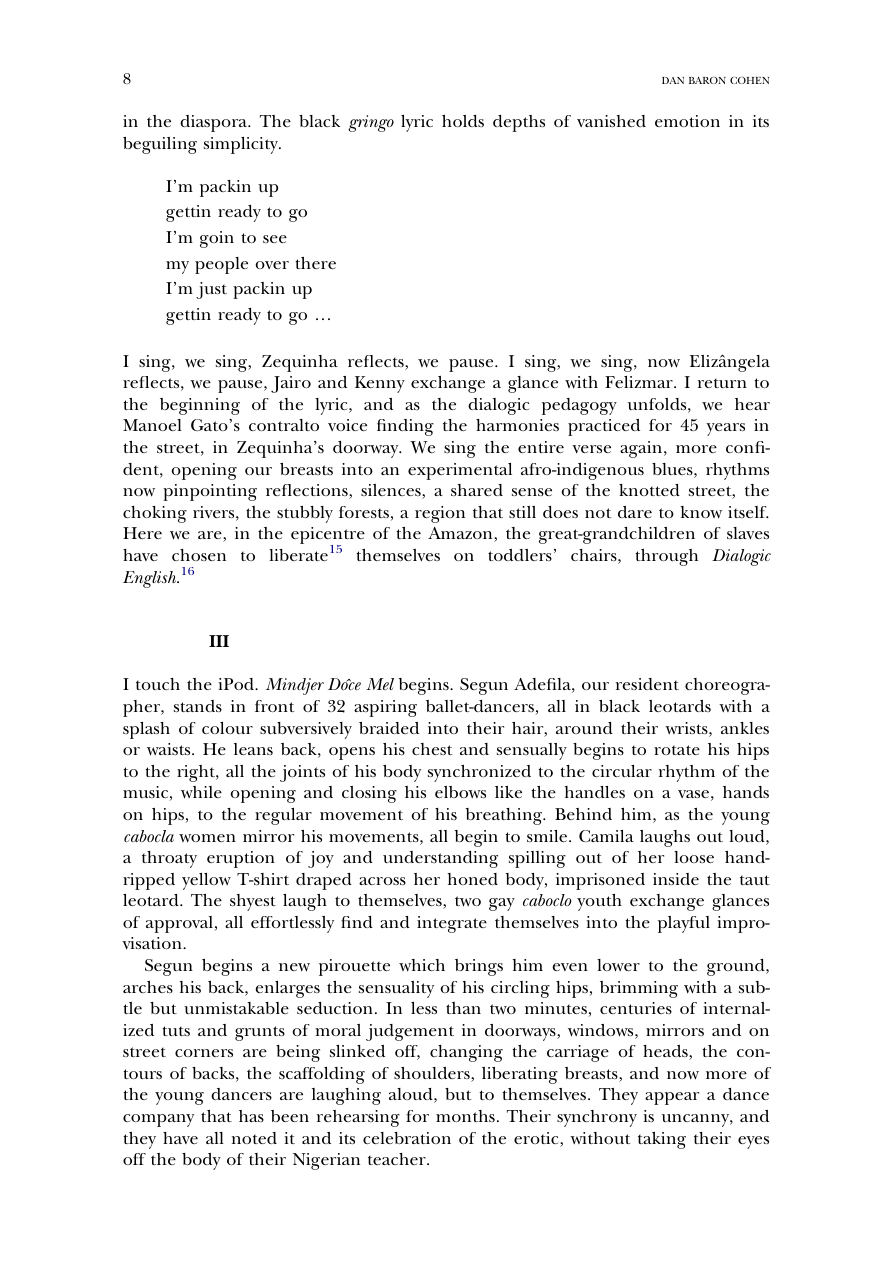  What do you see at coordinates (215, 123) in the document?
I see `diaspora` at bounding box center [215, 123].
